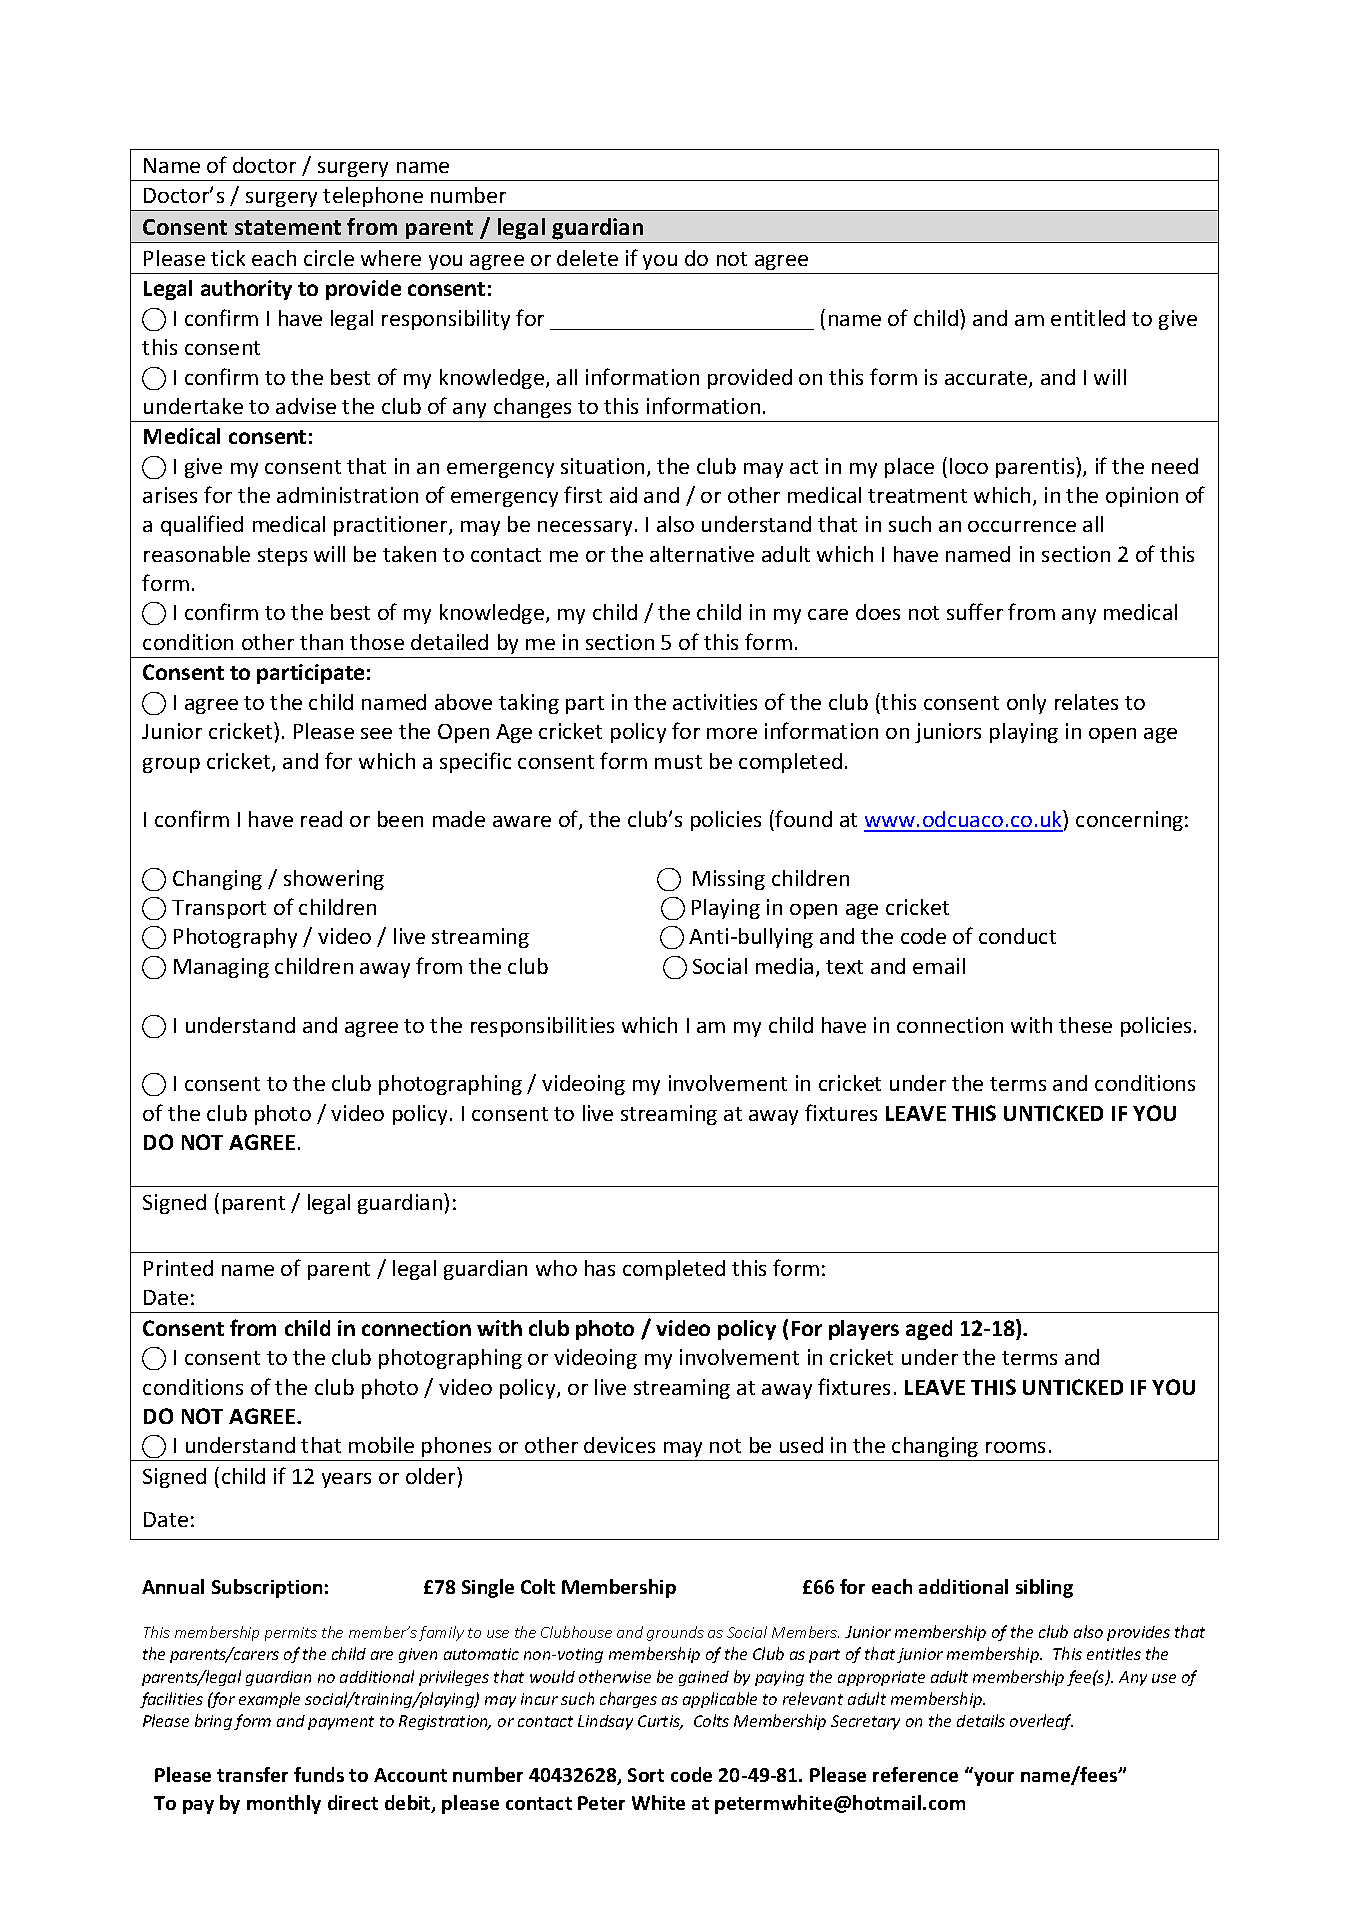 Image resolution: width=1364 pixels, height=1928 pixels. What do you see at coordinates (1085, 1025) in the page?
I see `these` at bounding box center [1085, 1025].
